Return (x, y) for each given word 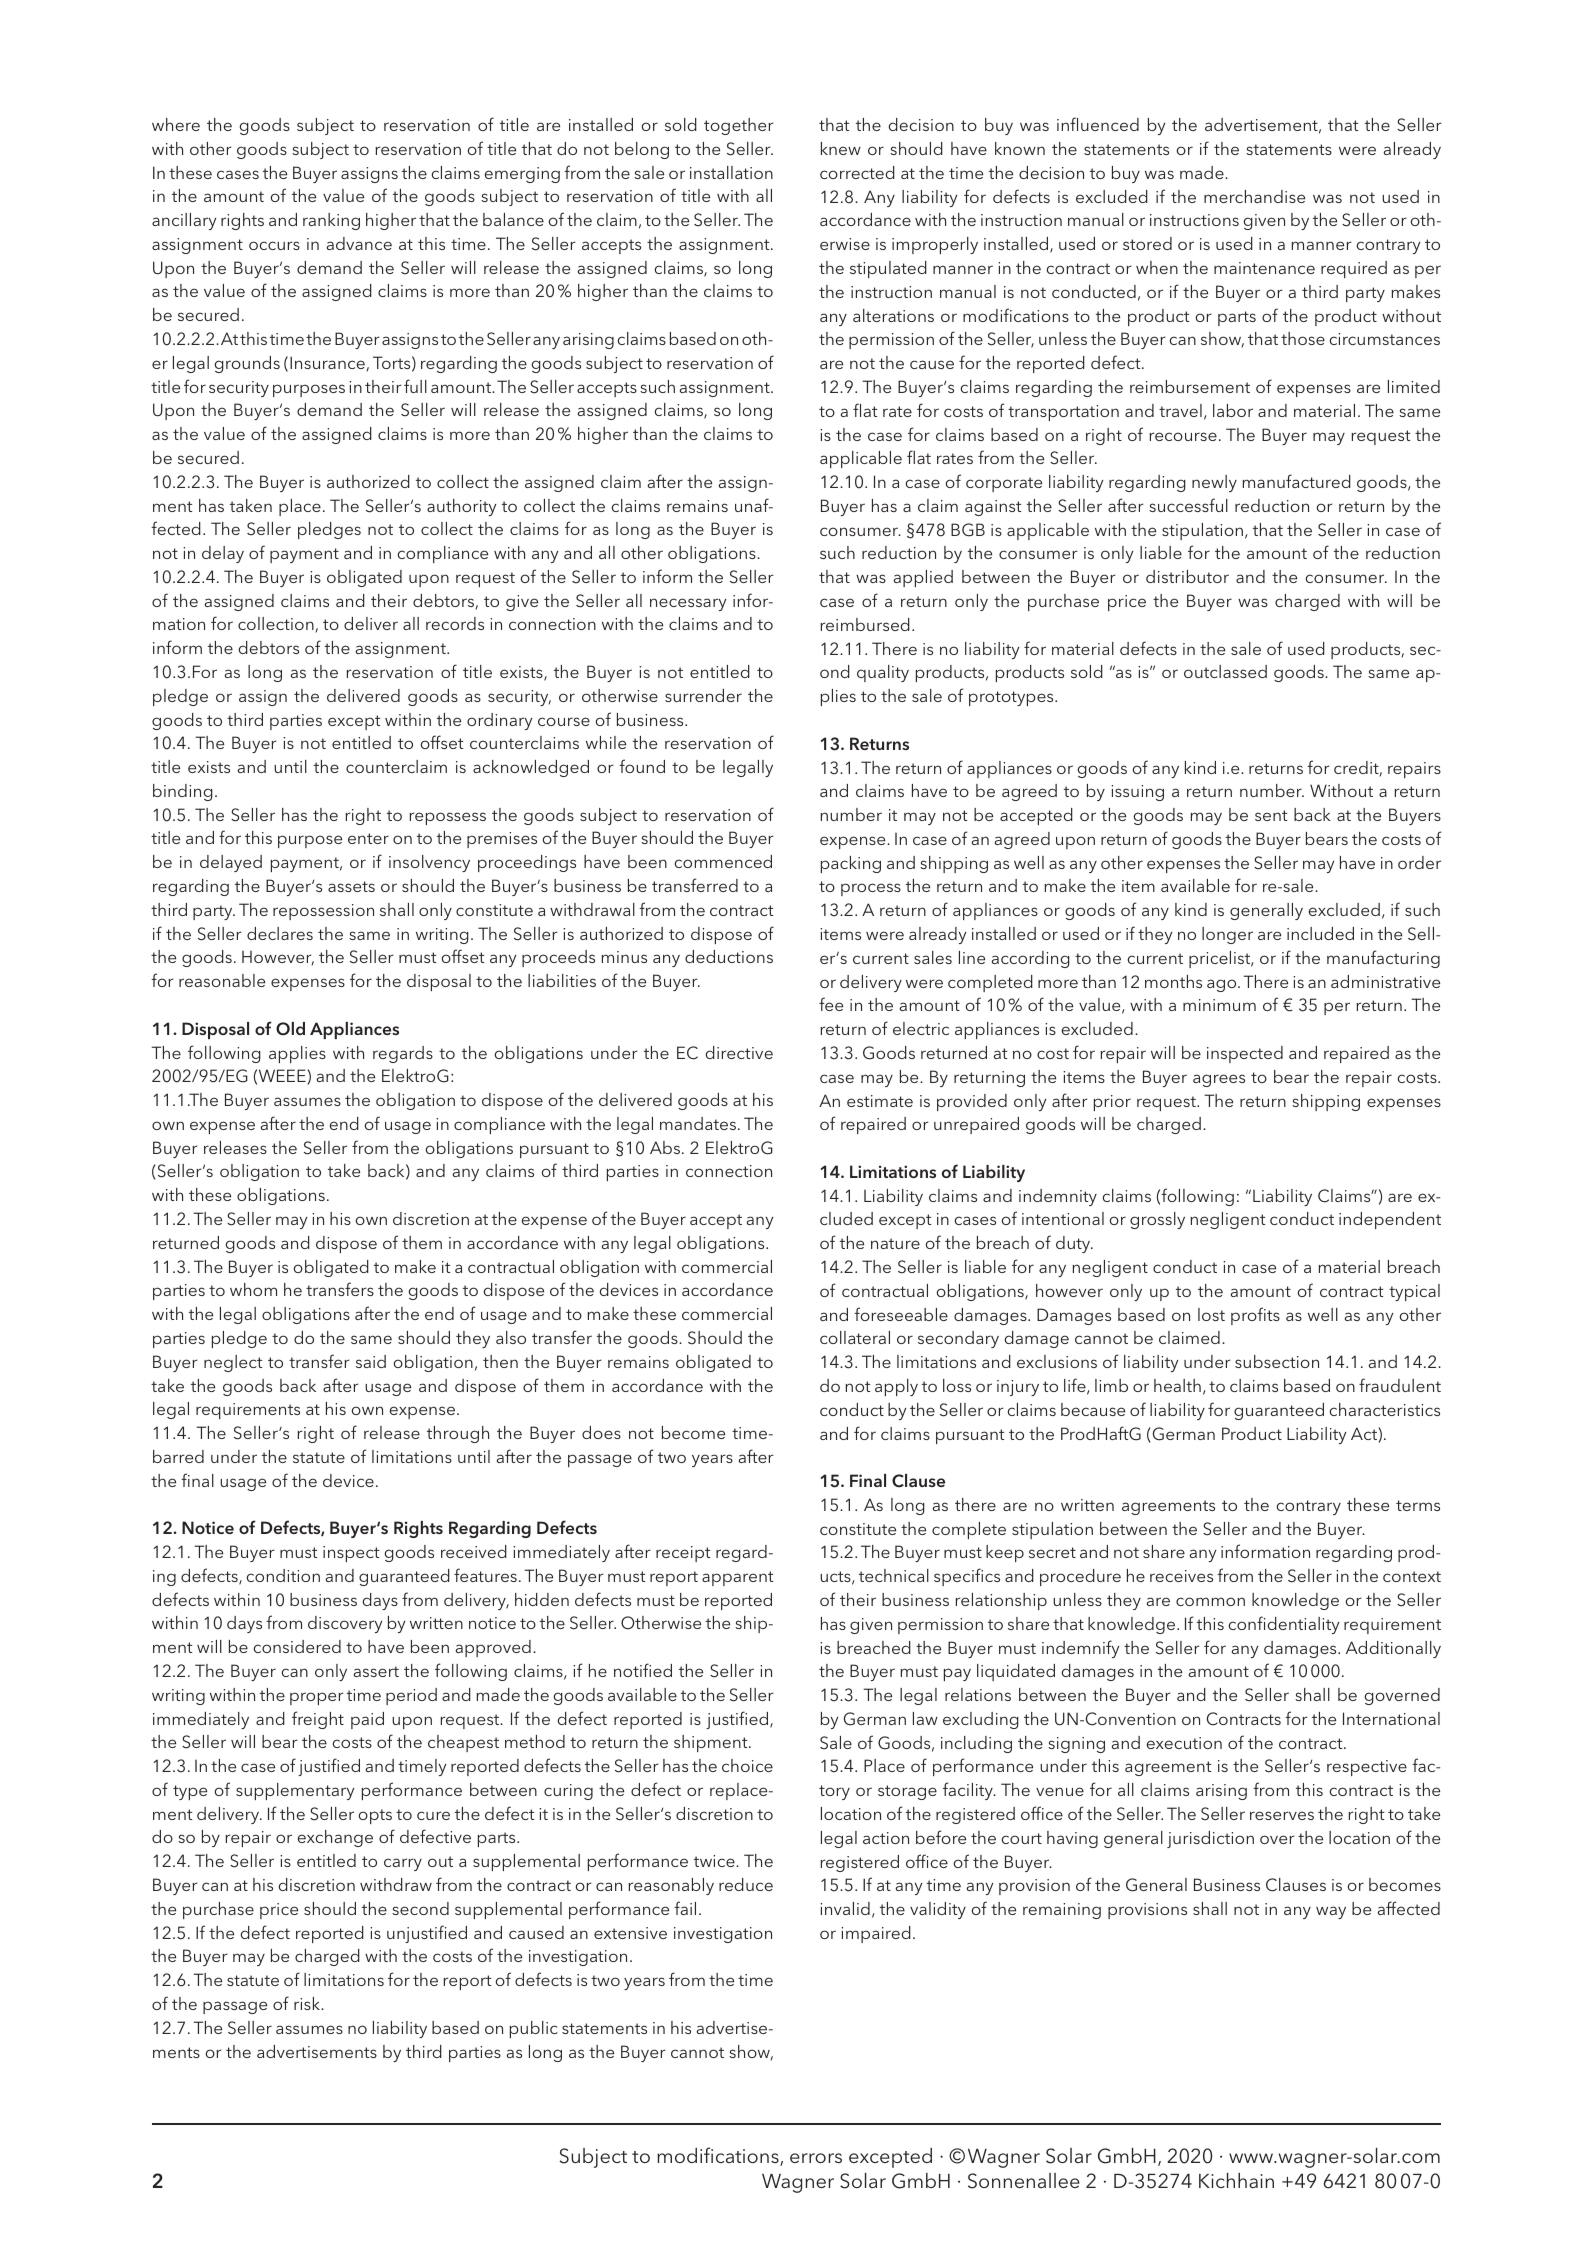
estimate (880, 1101)
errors (816, 2158)
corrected (857, 172)
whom (253, 1289)
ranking (331, 221)
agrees (1219, 1080)
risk (308, 2003)
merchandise (1254, 196)
